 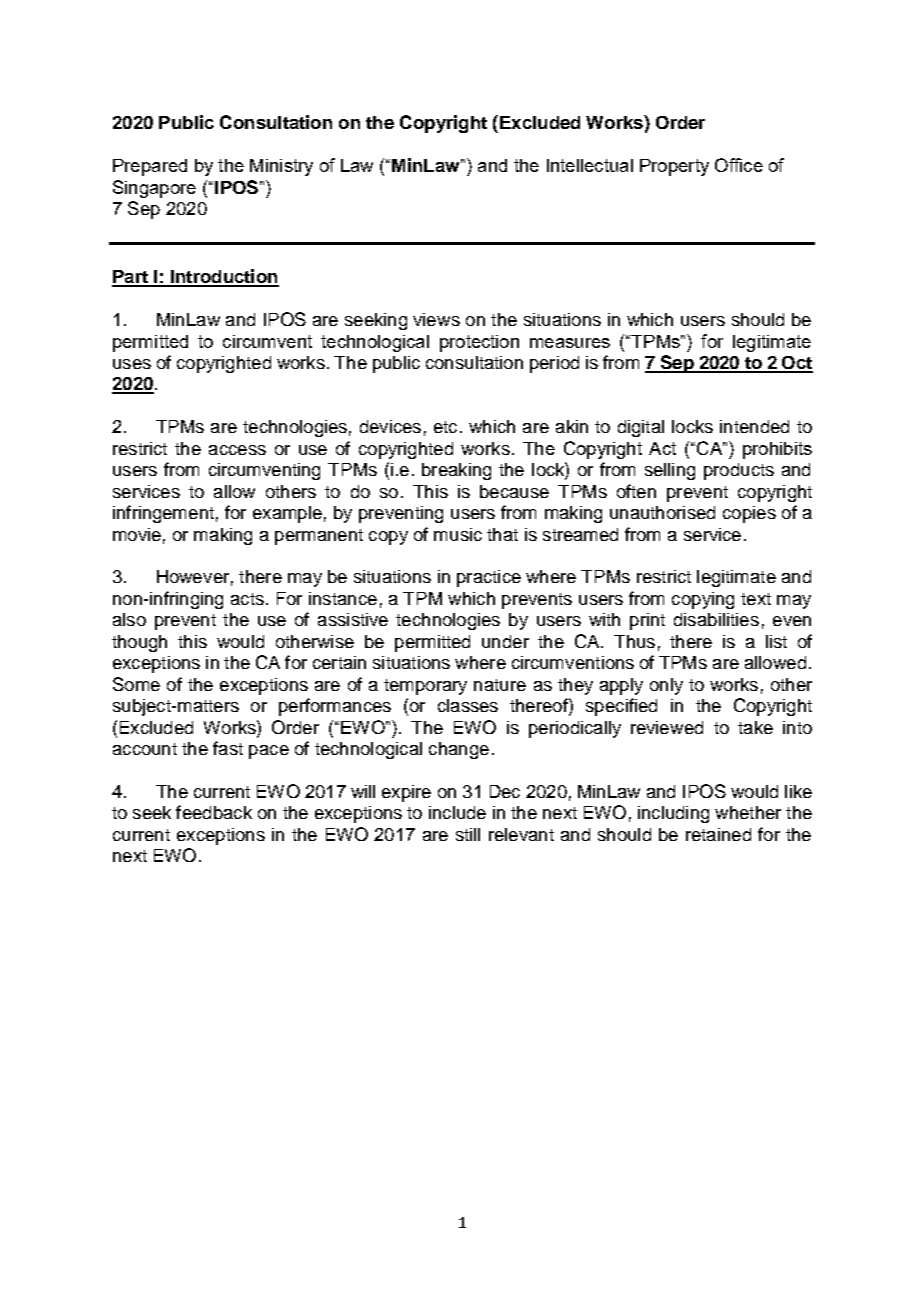 What do you see at coordinates (154, 189) in the document?
I see `Singapore` at bounding box center [154, 189].
